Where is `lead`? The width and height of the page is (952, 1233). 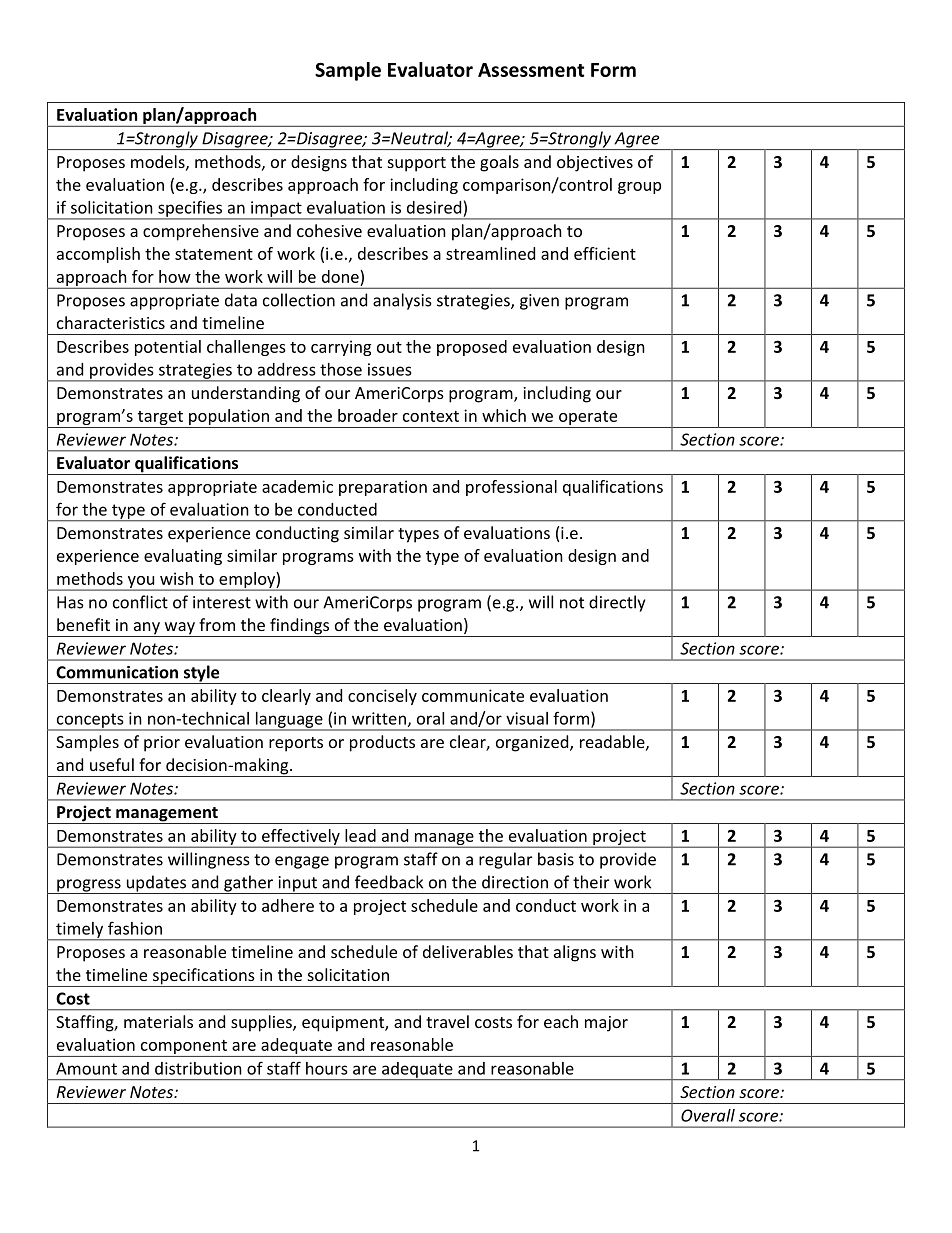 lead is located at coordinates (360, 835).
